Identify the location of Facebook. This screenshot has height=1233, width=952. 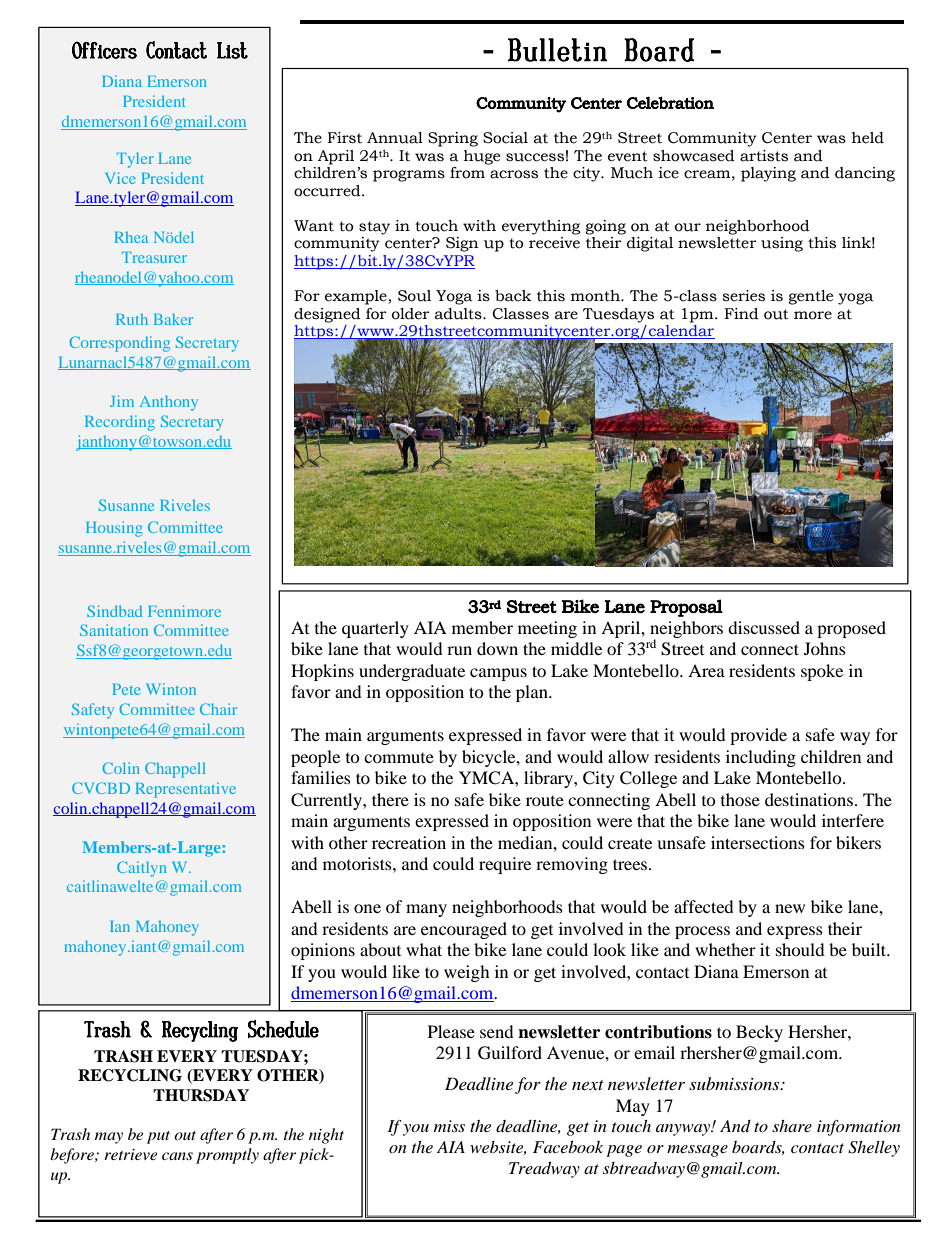
(568, 1147).
